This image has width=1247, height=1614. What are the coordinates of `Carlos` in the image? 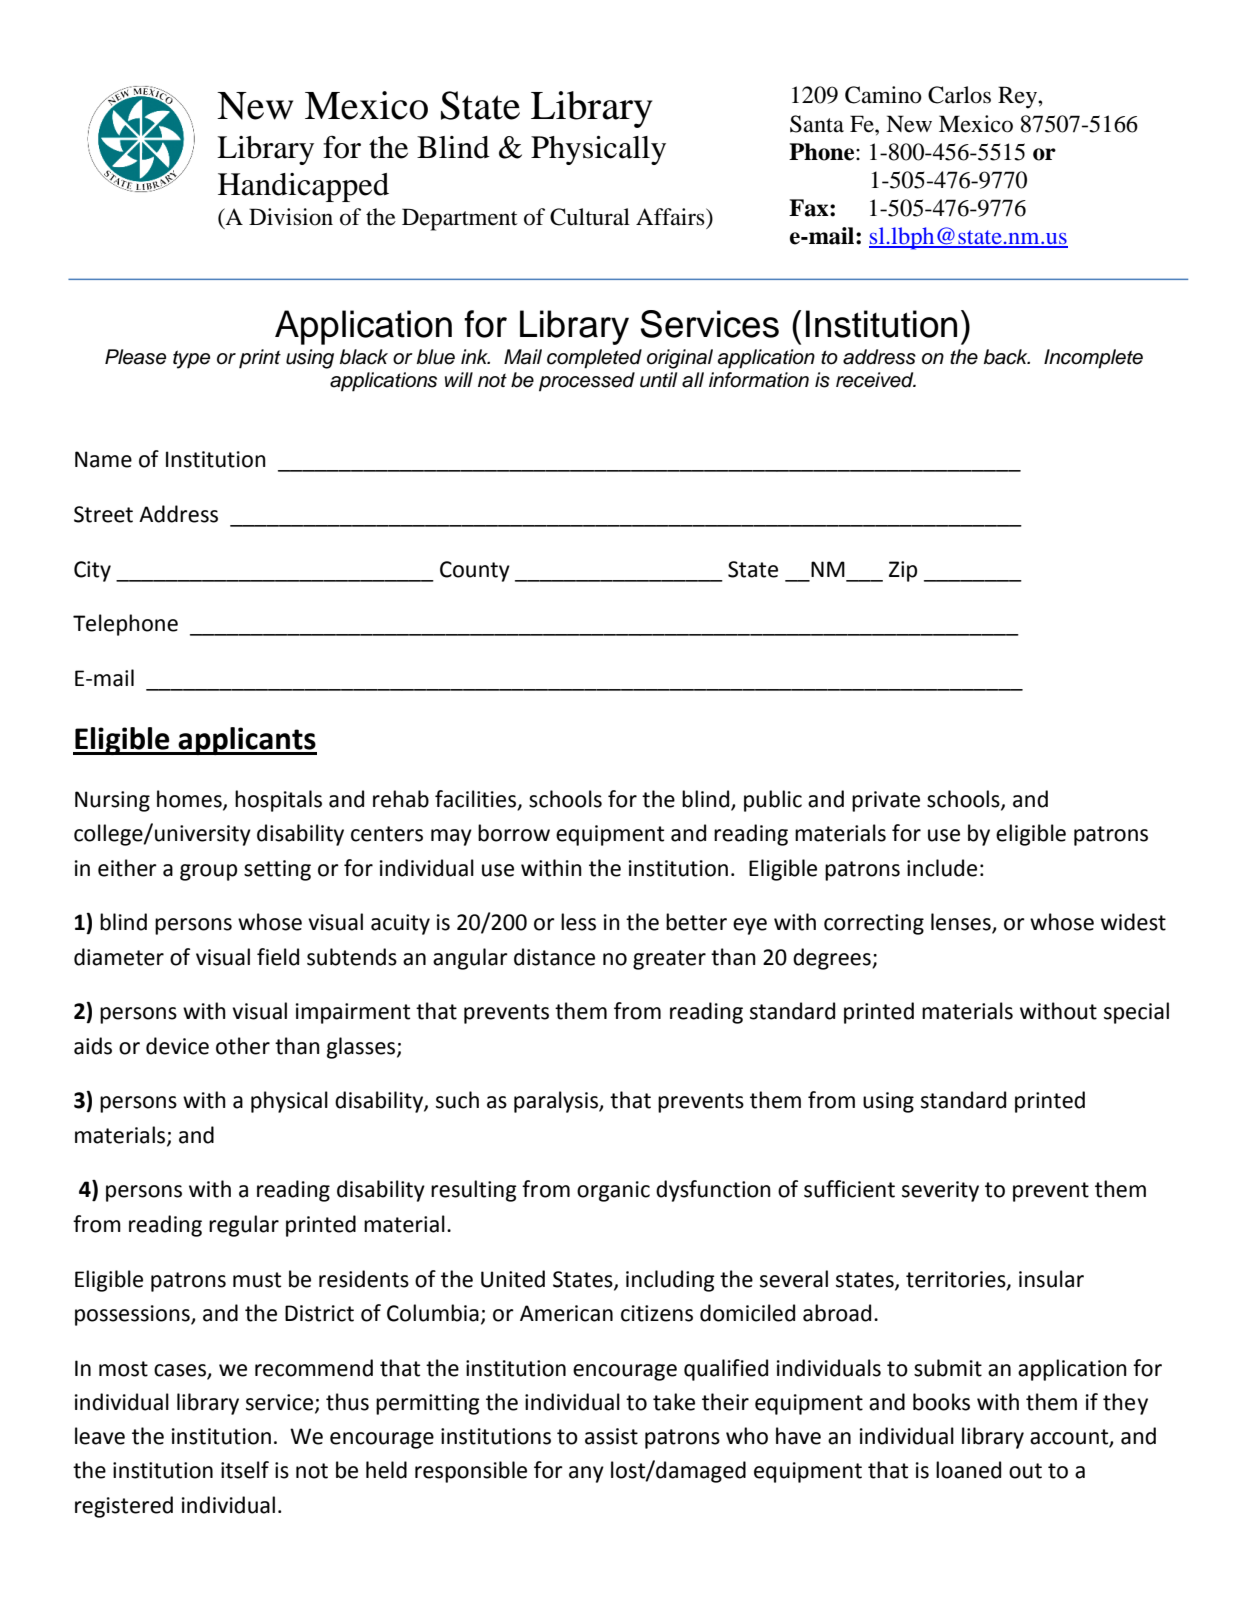 It's located at (959, 95).
